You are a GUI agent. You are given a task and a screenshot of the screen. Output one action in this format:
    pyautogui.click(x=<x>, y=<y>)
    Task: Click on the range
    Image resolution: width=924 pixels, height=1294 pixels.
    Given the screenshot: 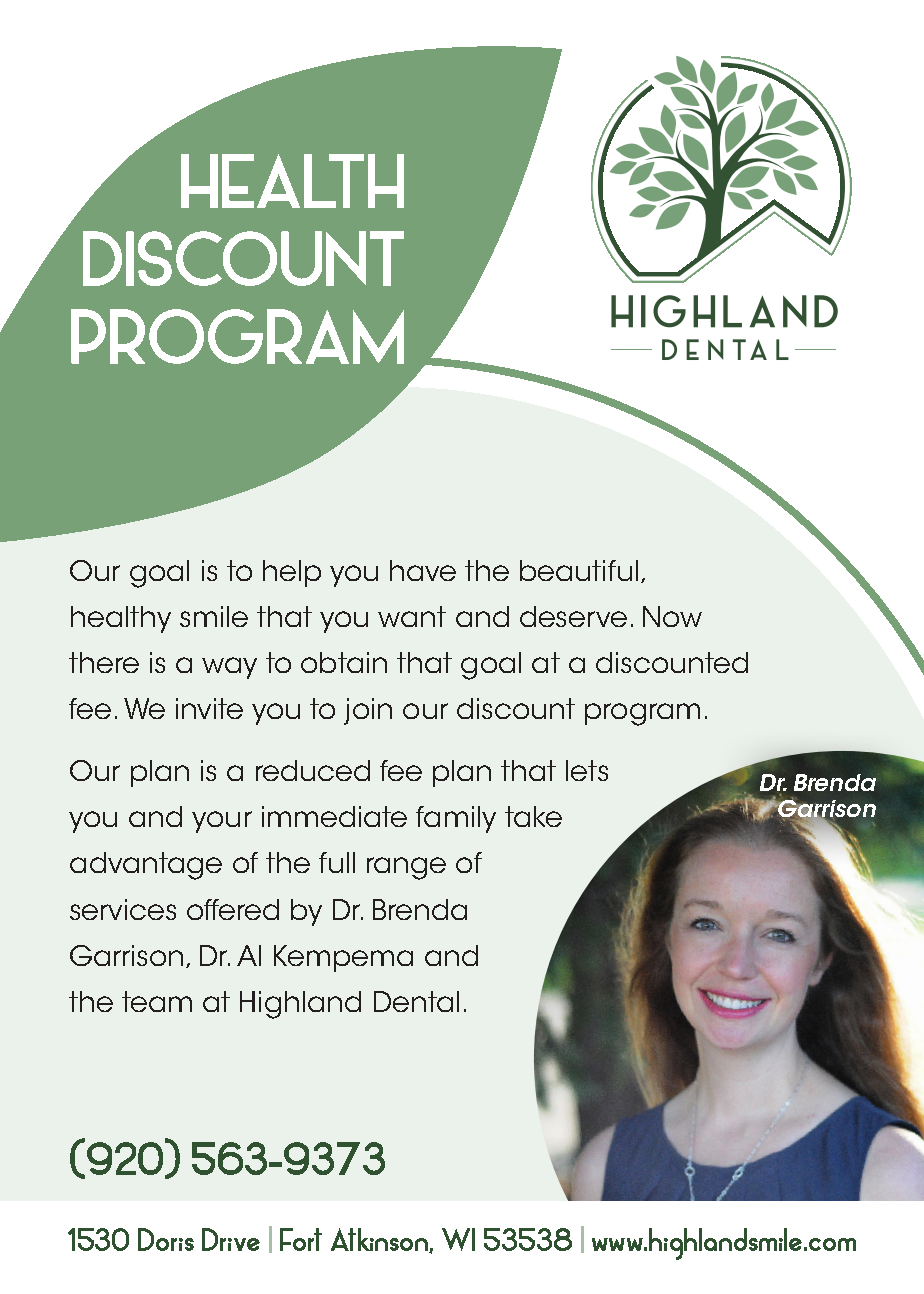 What is the action you would take?
    pyautogui.click(x=406, y=868)
